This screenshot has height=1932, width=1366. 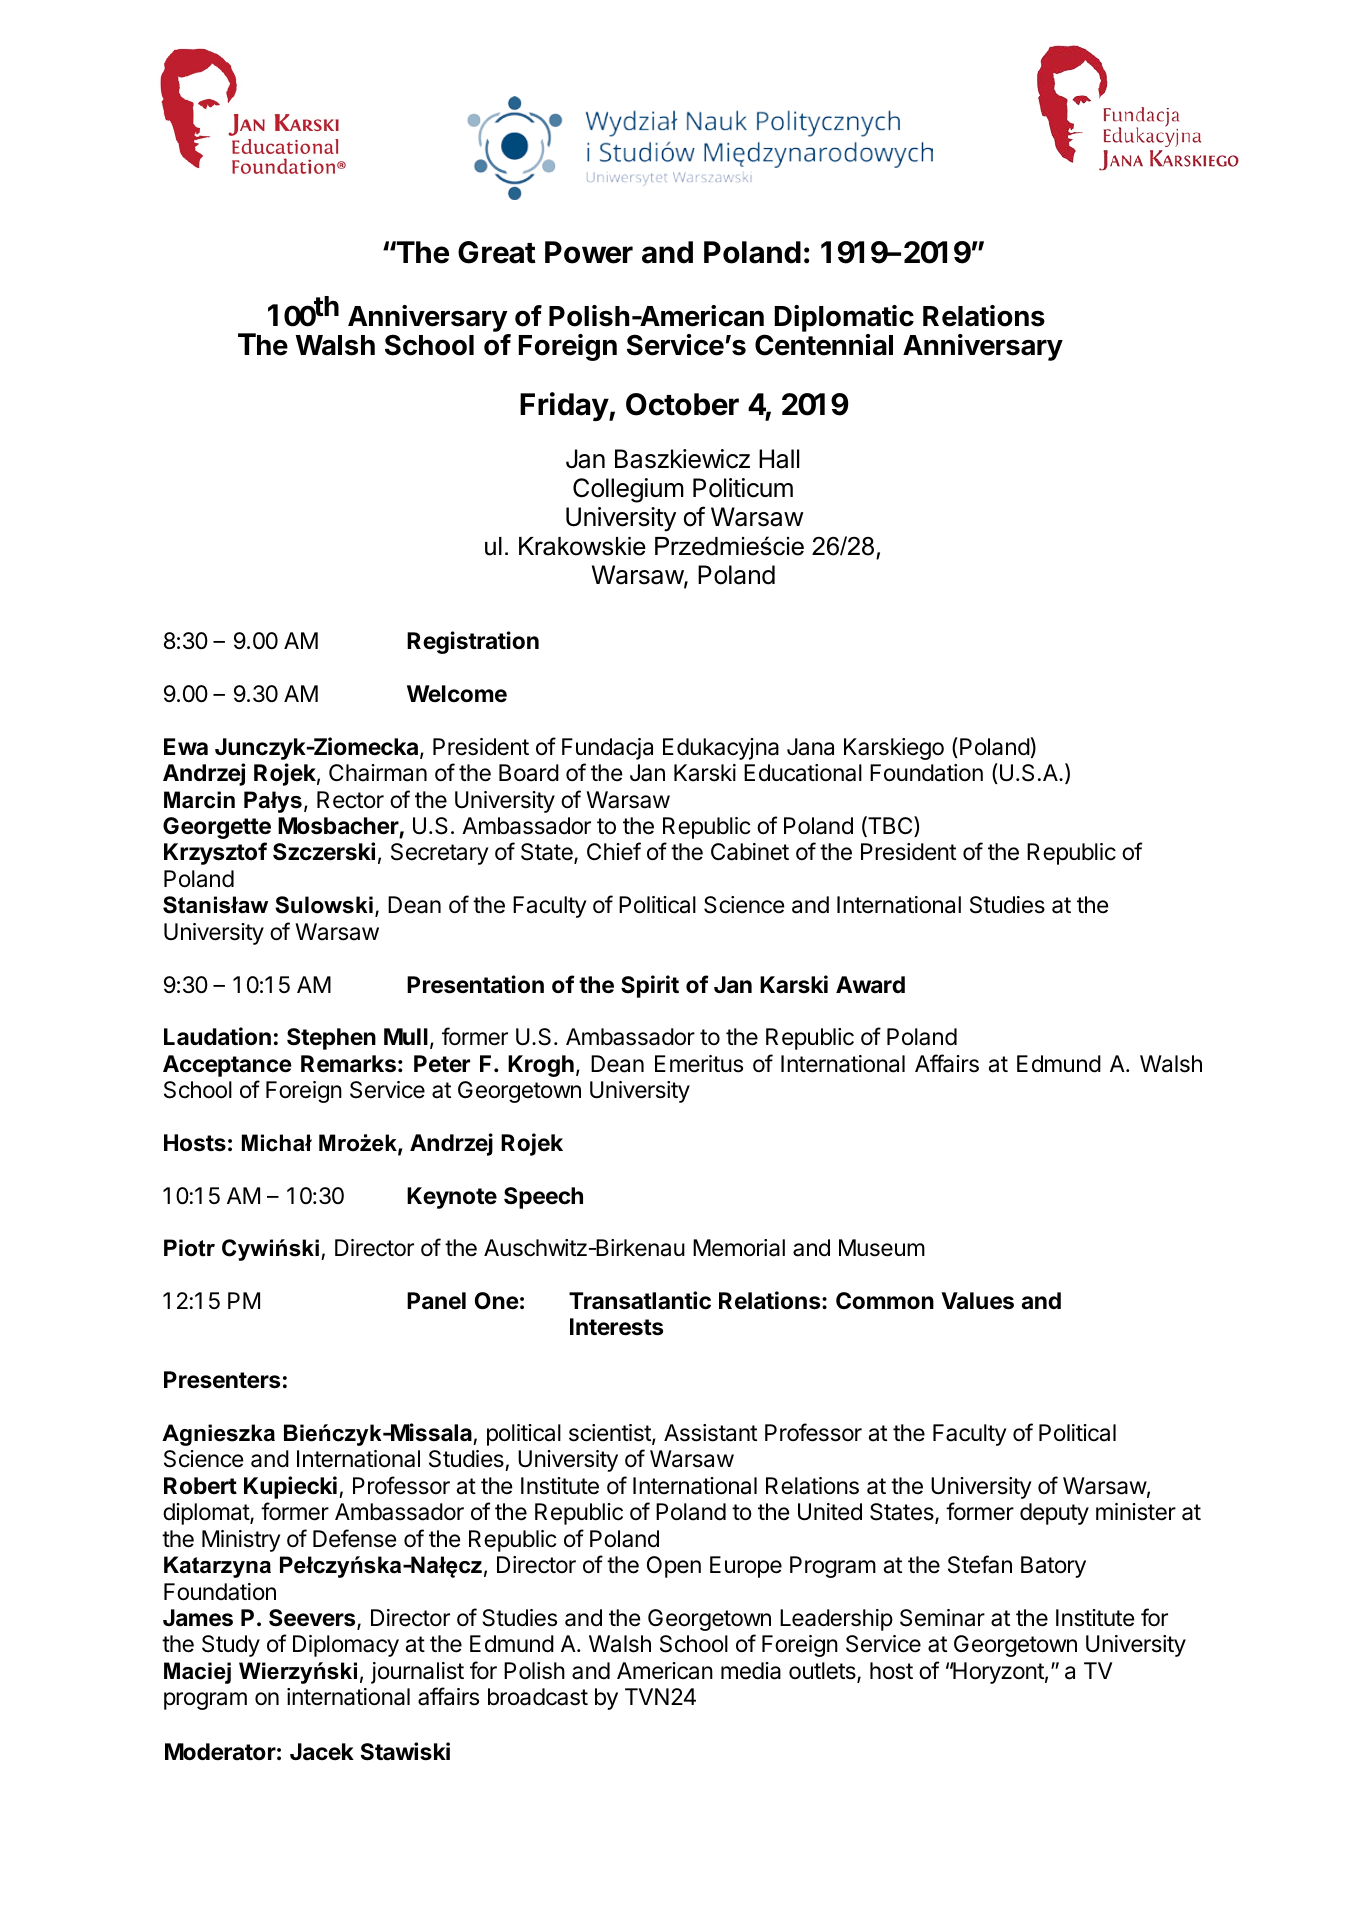 What do you see at coordinates (497, 252) in the screenshot?
I see `Great` at bounding box center [497, 252].
